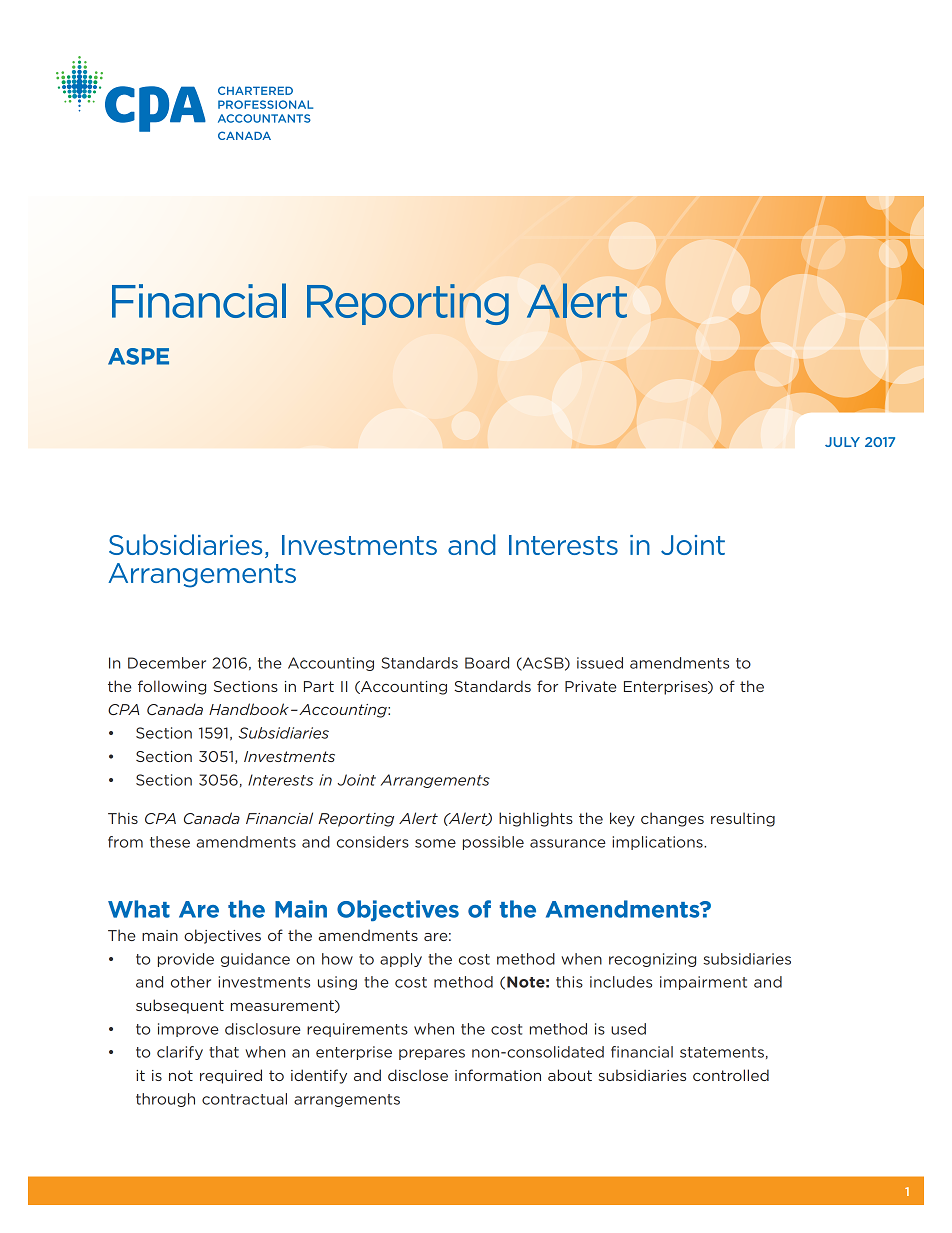 This image has height=1233, width=952. Describe the element at coordinates (170, 842) in the image. I see `these` at that location.
